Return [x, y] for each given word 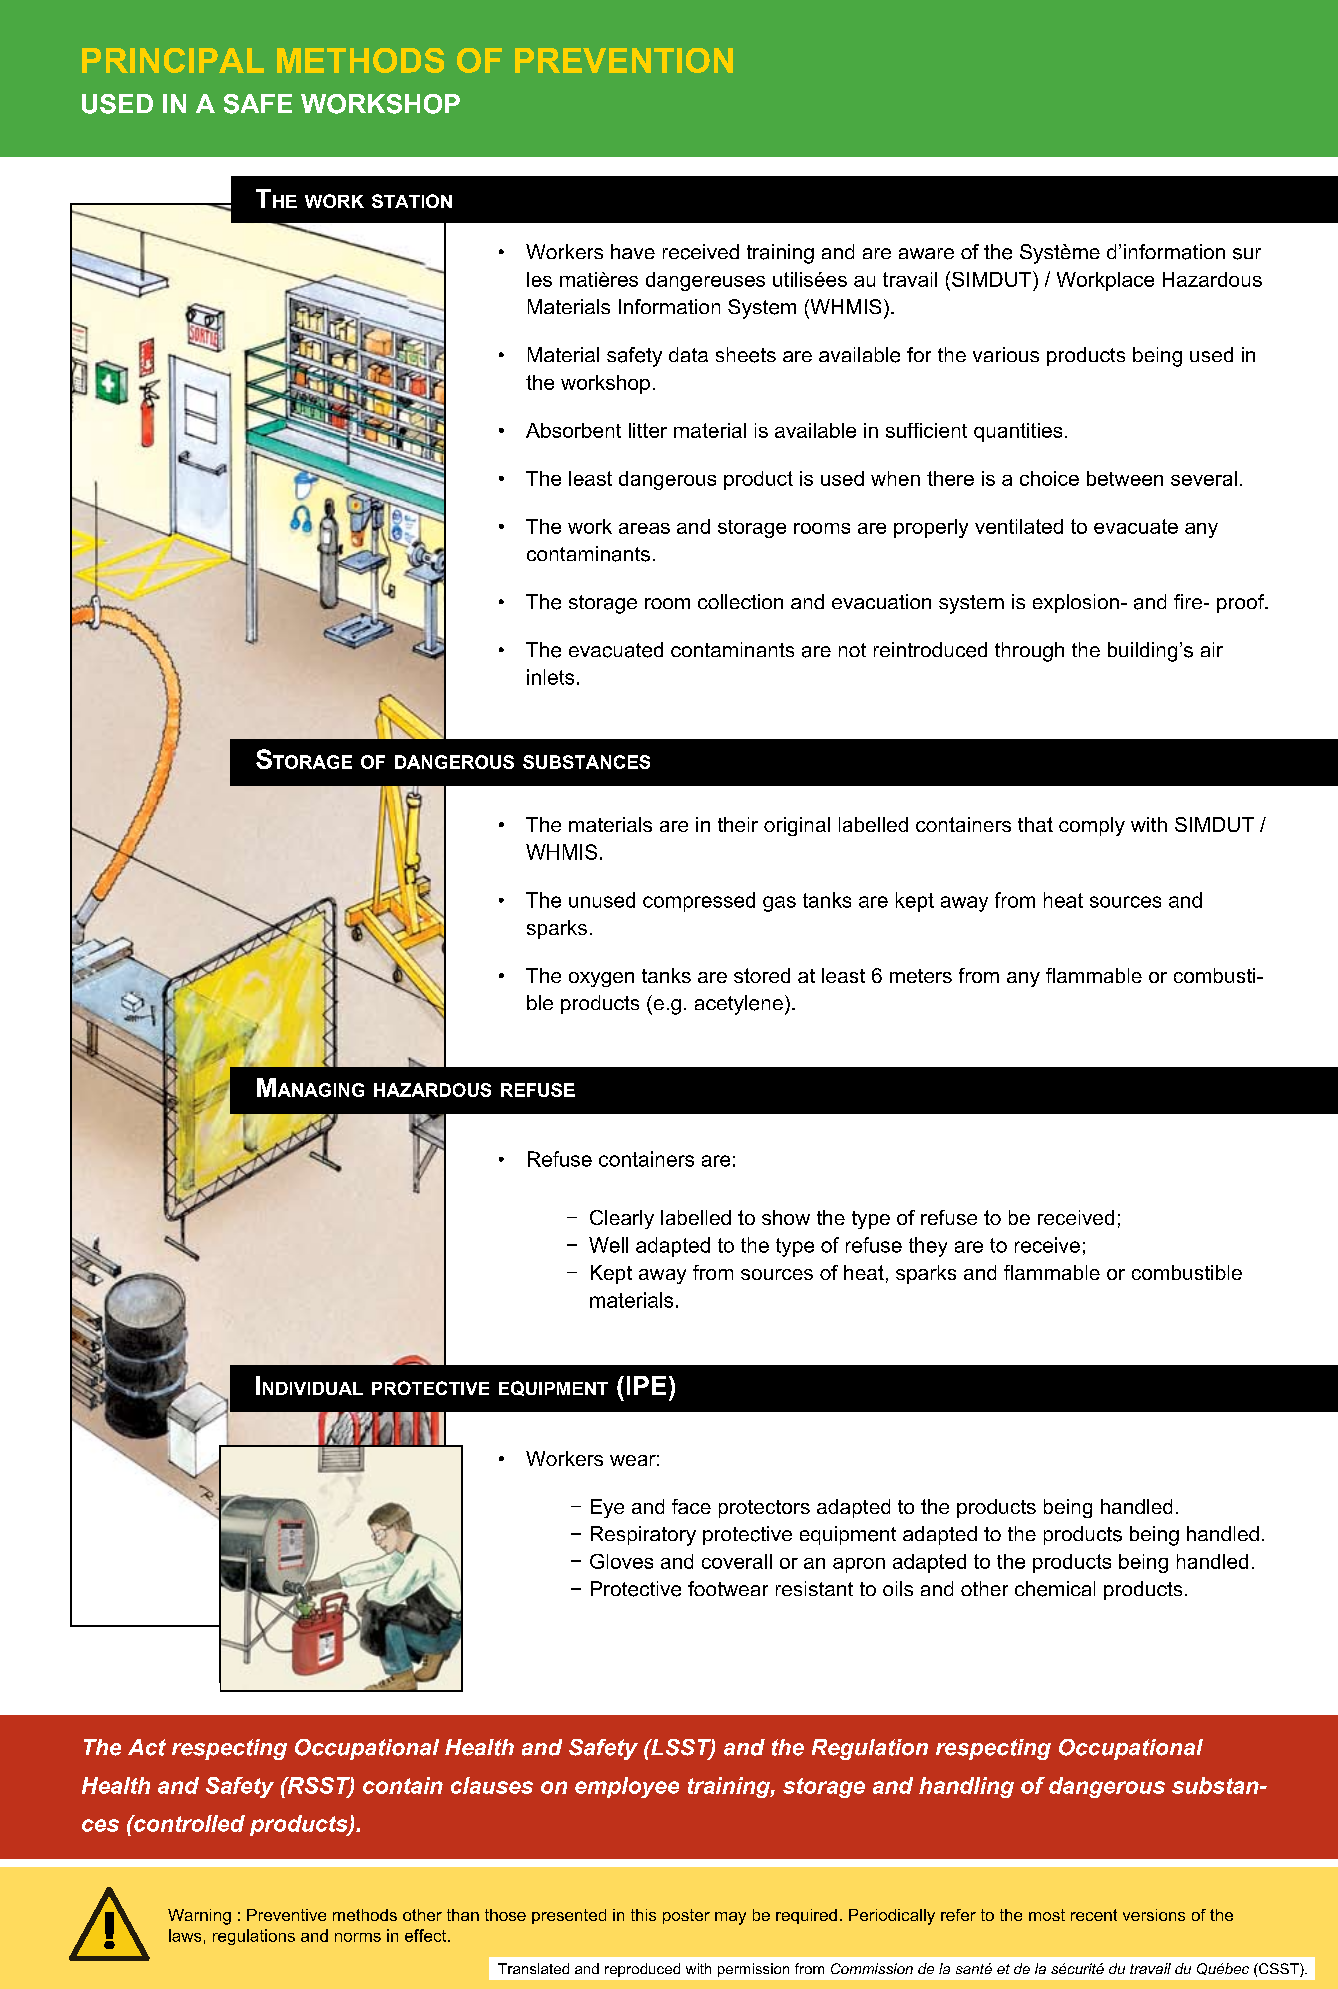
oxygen [601, 979]
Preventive [286, 1915]
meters [921, 976]
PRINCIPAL [173, 60]
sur [1247, 254]
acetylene [739, 1005]
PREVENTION [624, 60]
